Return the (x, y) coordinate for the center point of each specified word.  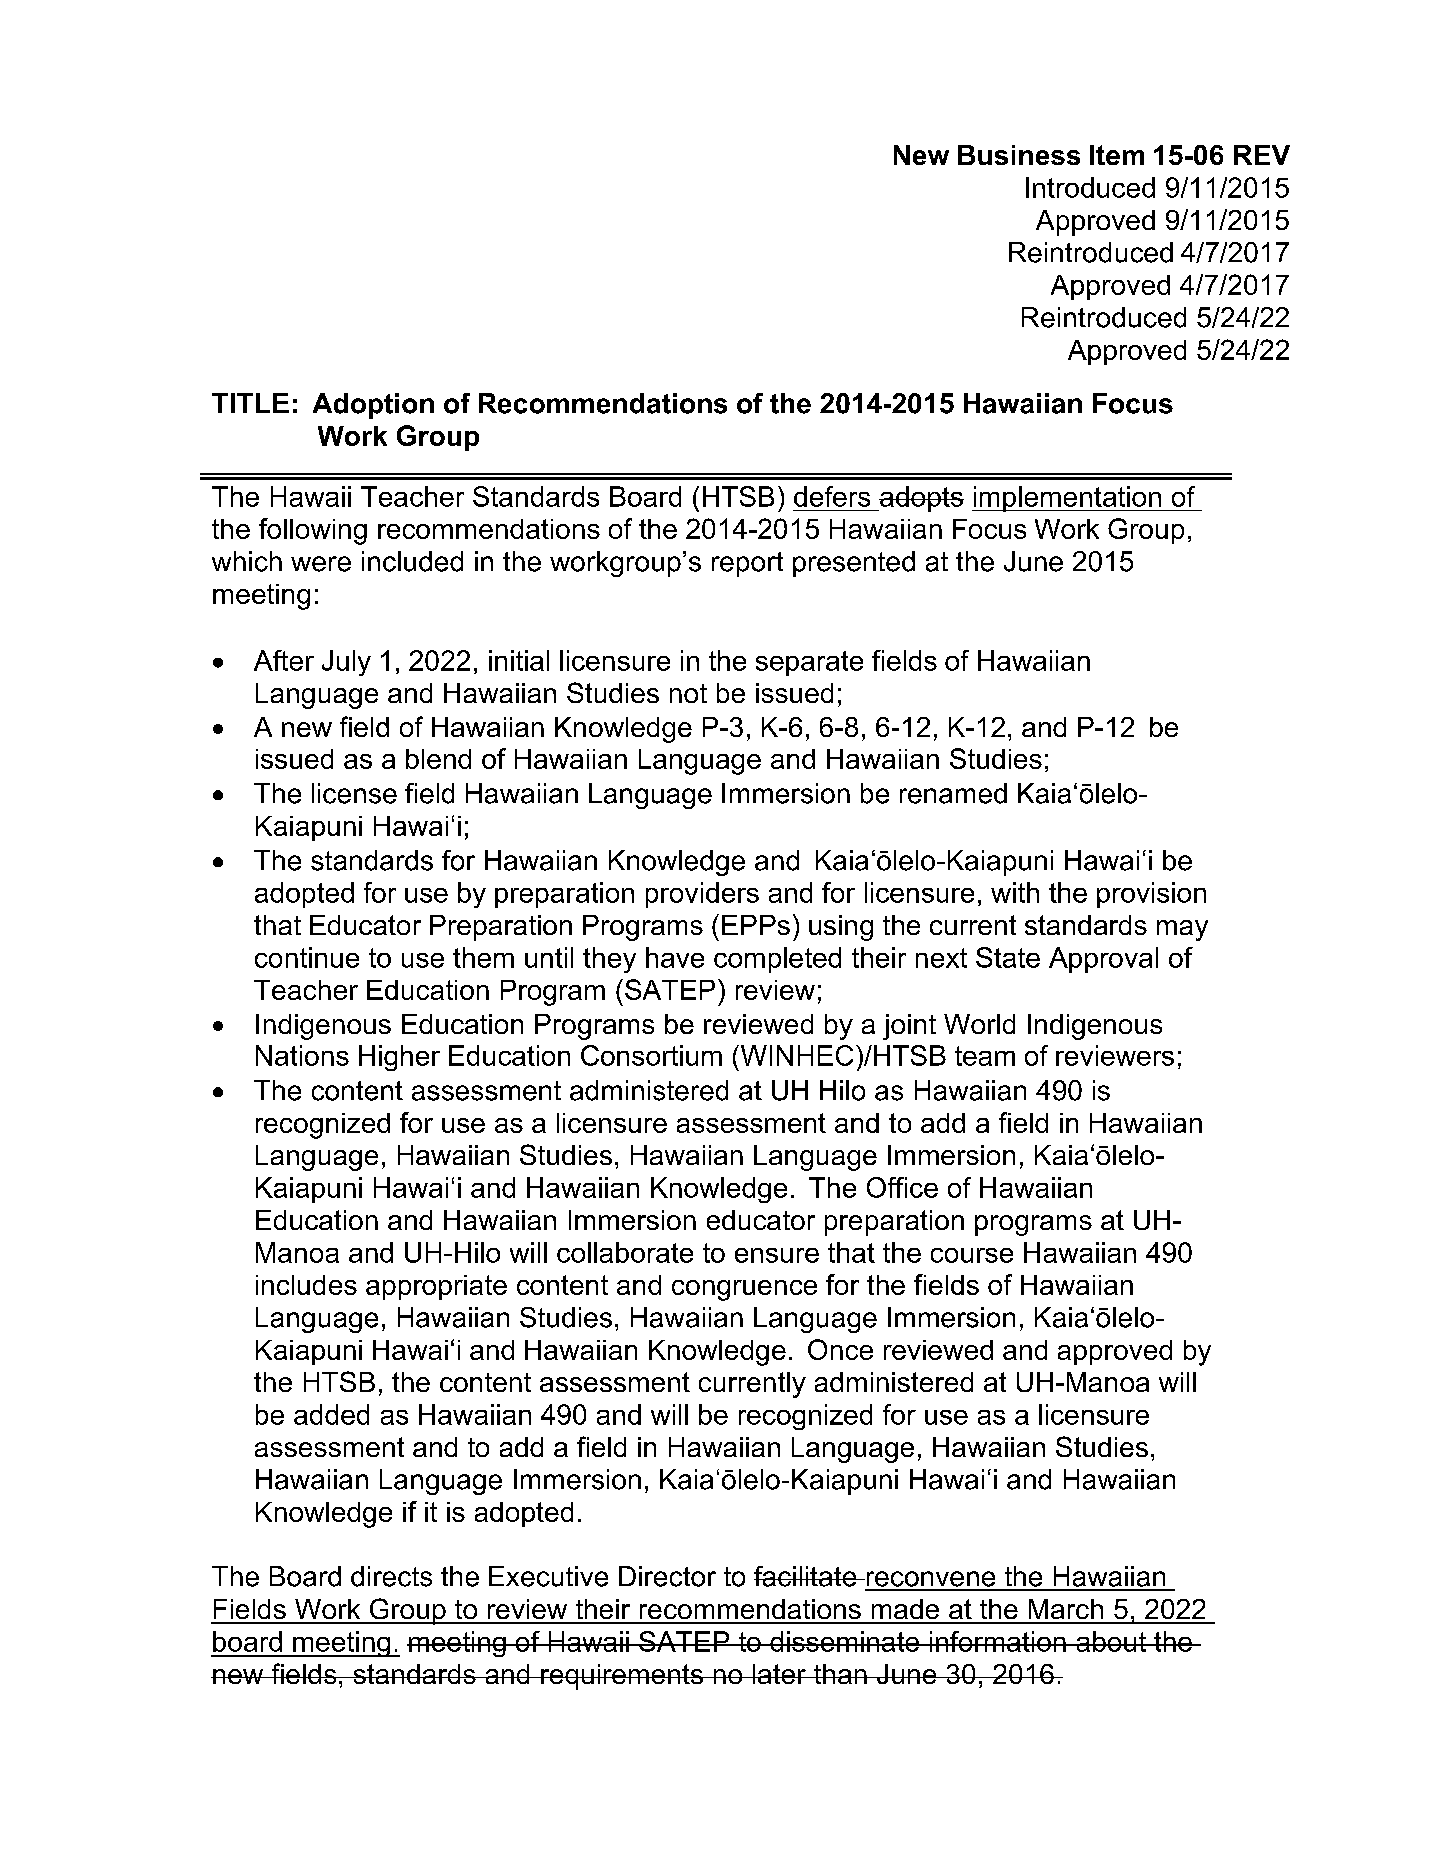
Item (1117, 155)
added (331, 1414)
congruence (744, 1290)
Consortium (651, 1055)
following (313, 531)
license (354, 793)
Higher (399, 1058)
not (688, 693)
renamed (953, 793)
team (985, 1056)
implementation (1067, 499)
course (972, 1255)
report (747, 564)
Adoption (373, 406)
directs (391, 1576)
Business (1019, 155)
